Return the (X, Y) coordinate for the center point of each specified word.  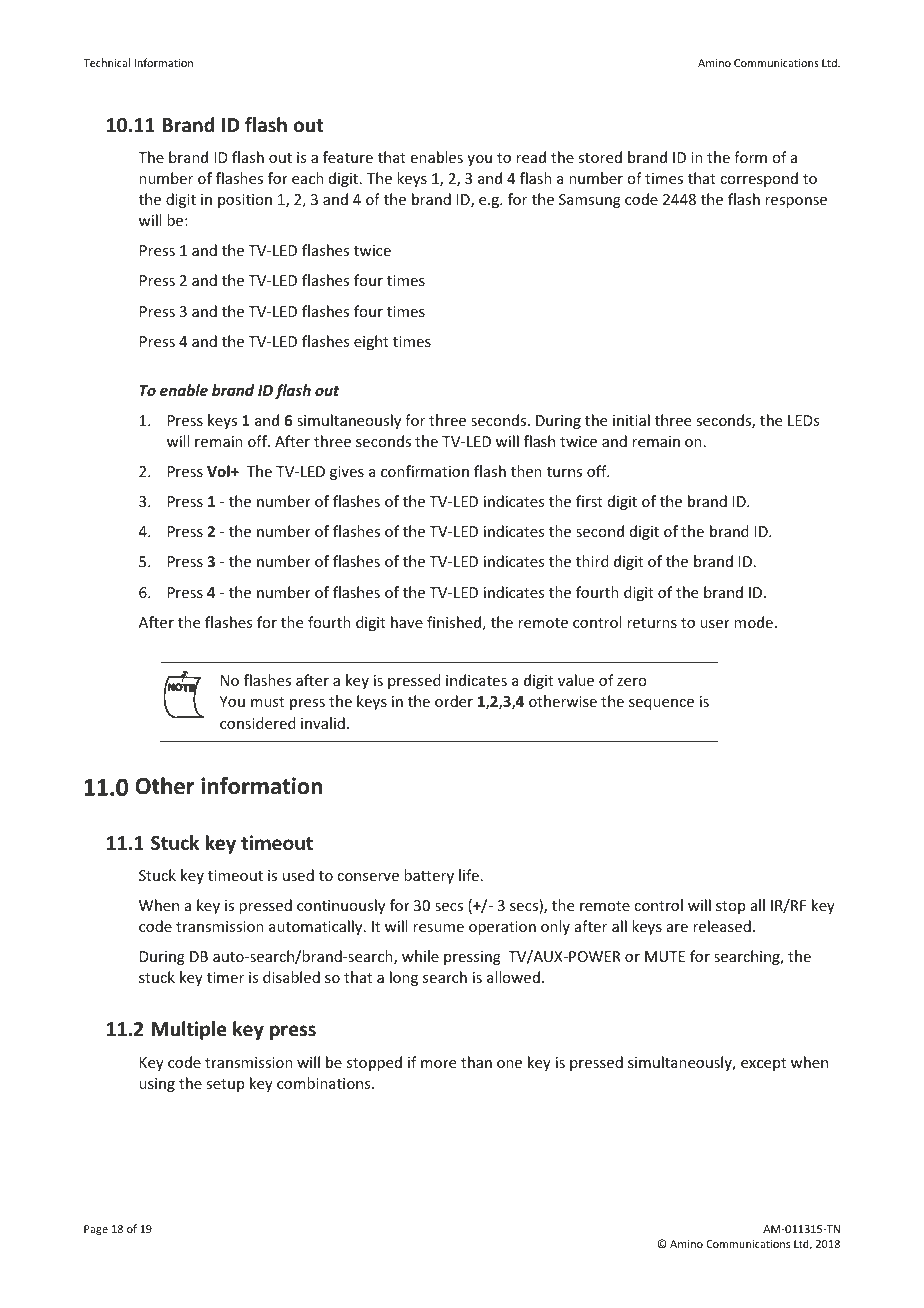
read (531, 157)
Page (96, 1230)
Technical (106, 62)
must (267, 702)
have (407, 622)
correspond (759, 179)
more (438, 1064)
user (715, 624)
